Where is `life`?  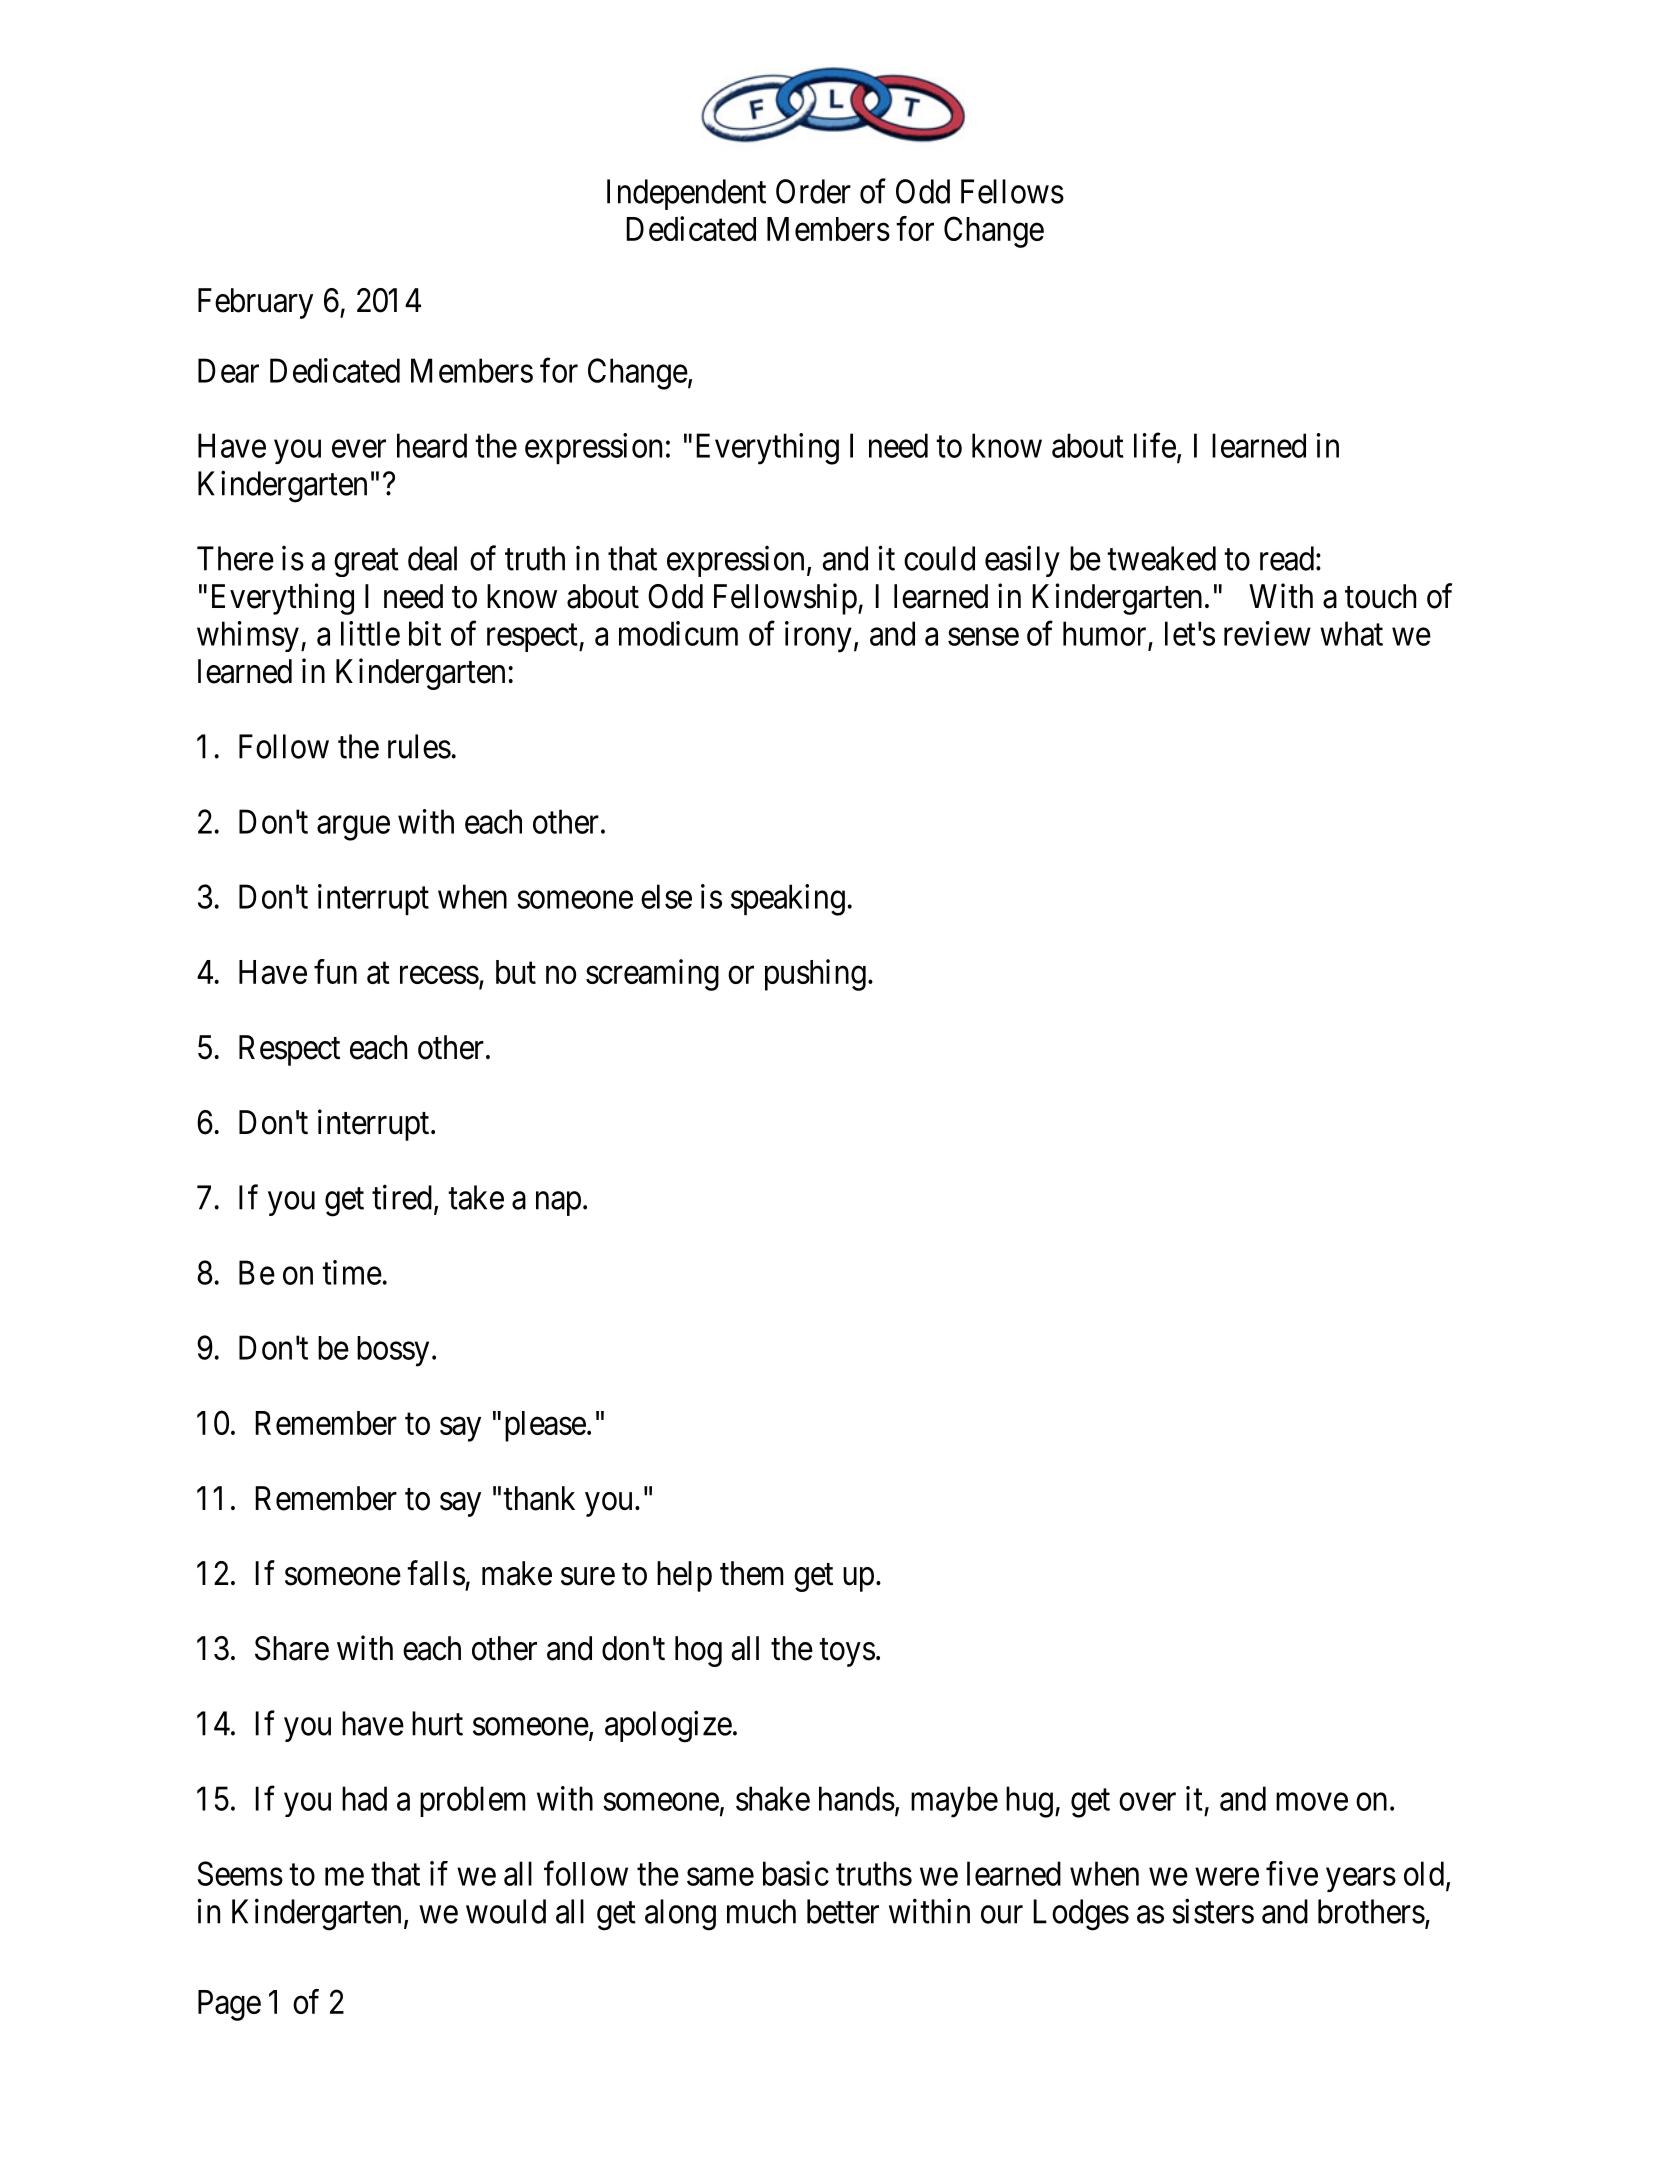
life is located at coordinates (1155, 445).
